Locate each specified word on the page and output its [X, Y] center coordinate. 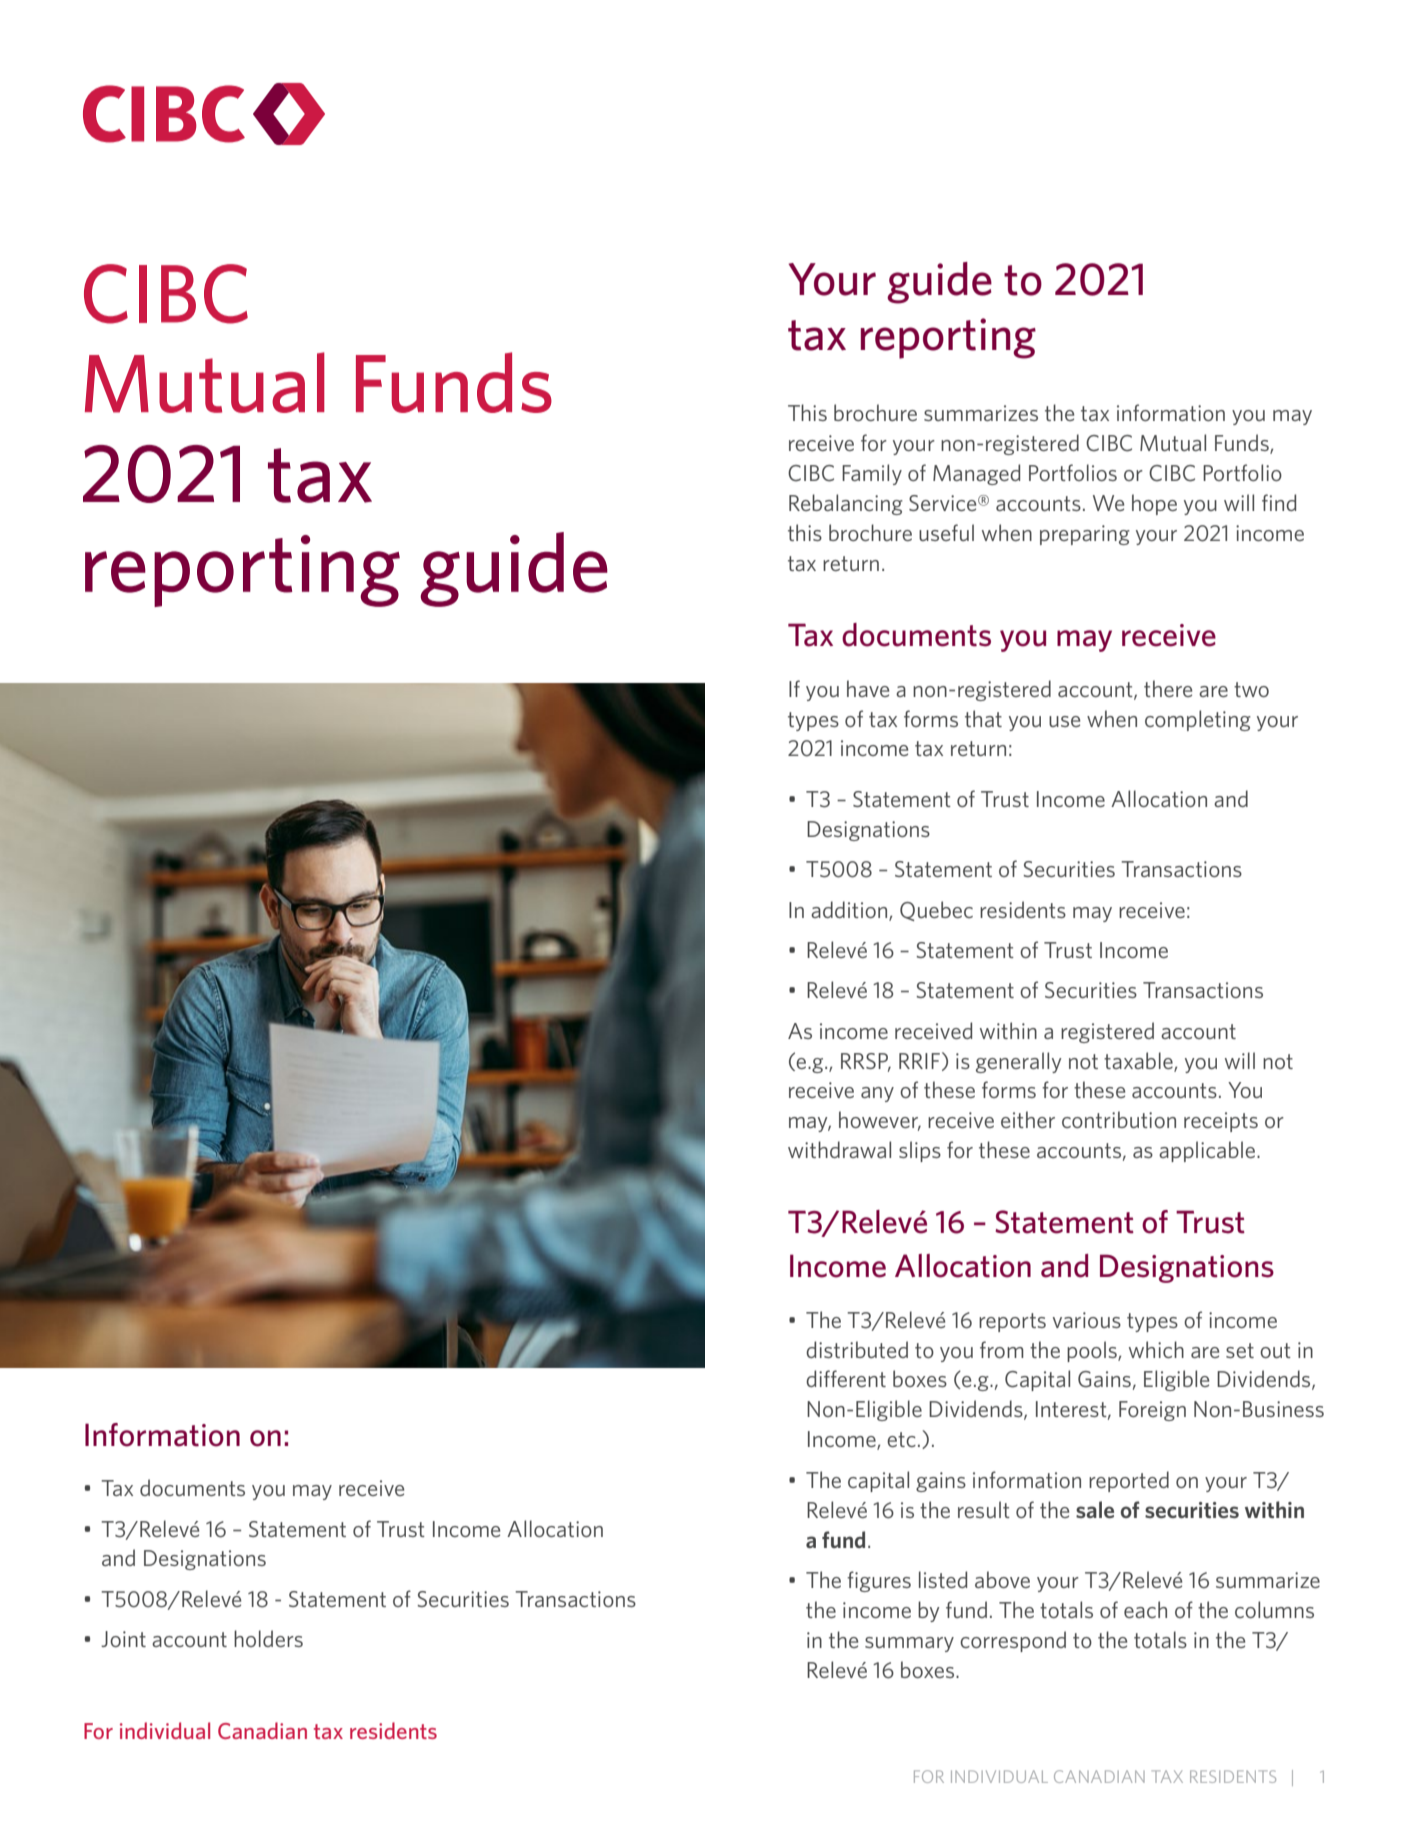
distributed [857, 1349]
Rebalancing [846, 504]
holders [268, 1638]
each [1145, 1609]
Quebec [936, 911]
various [1087, 1320]
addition [850, 910]
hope [1154, 504]
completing [1198, 720]
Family [872, 474]
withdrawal [839, 1149]
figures [879, 1581]
